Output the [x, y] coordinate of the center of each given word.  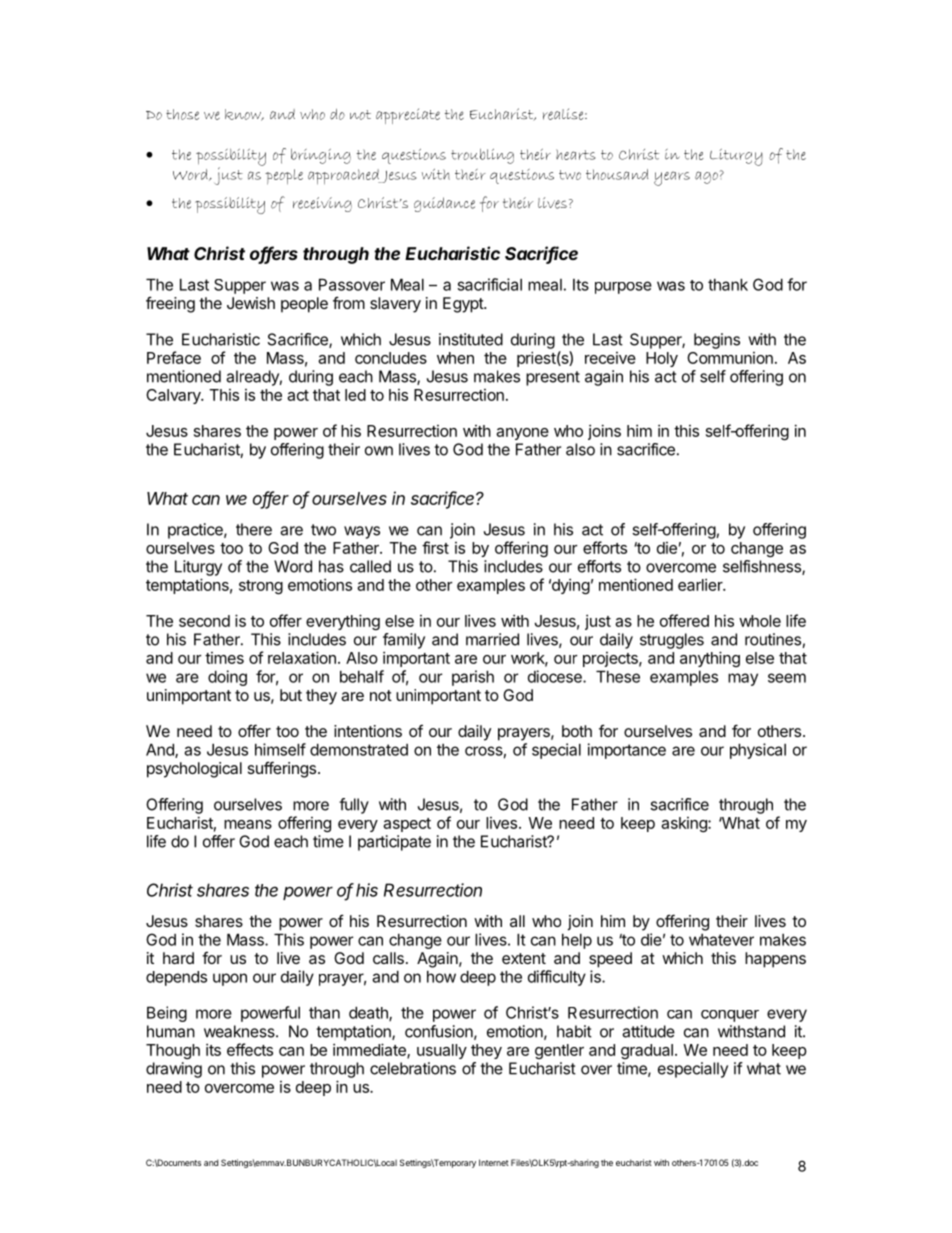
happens [775, 960]
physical [758, 751]
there [254, 529]
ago [706, 177]
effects [250, 1049]
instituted [471, 339]
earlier [701, 584]
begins [717, 341]
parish [473, 678]
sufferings [282, 769]
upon [230, 979]
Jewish [251, 303]
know [244, 115]
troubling [482, 156]
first [435, 547]
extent [524, 958]
